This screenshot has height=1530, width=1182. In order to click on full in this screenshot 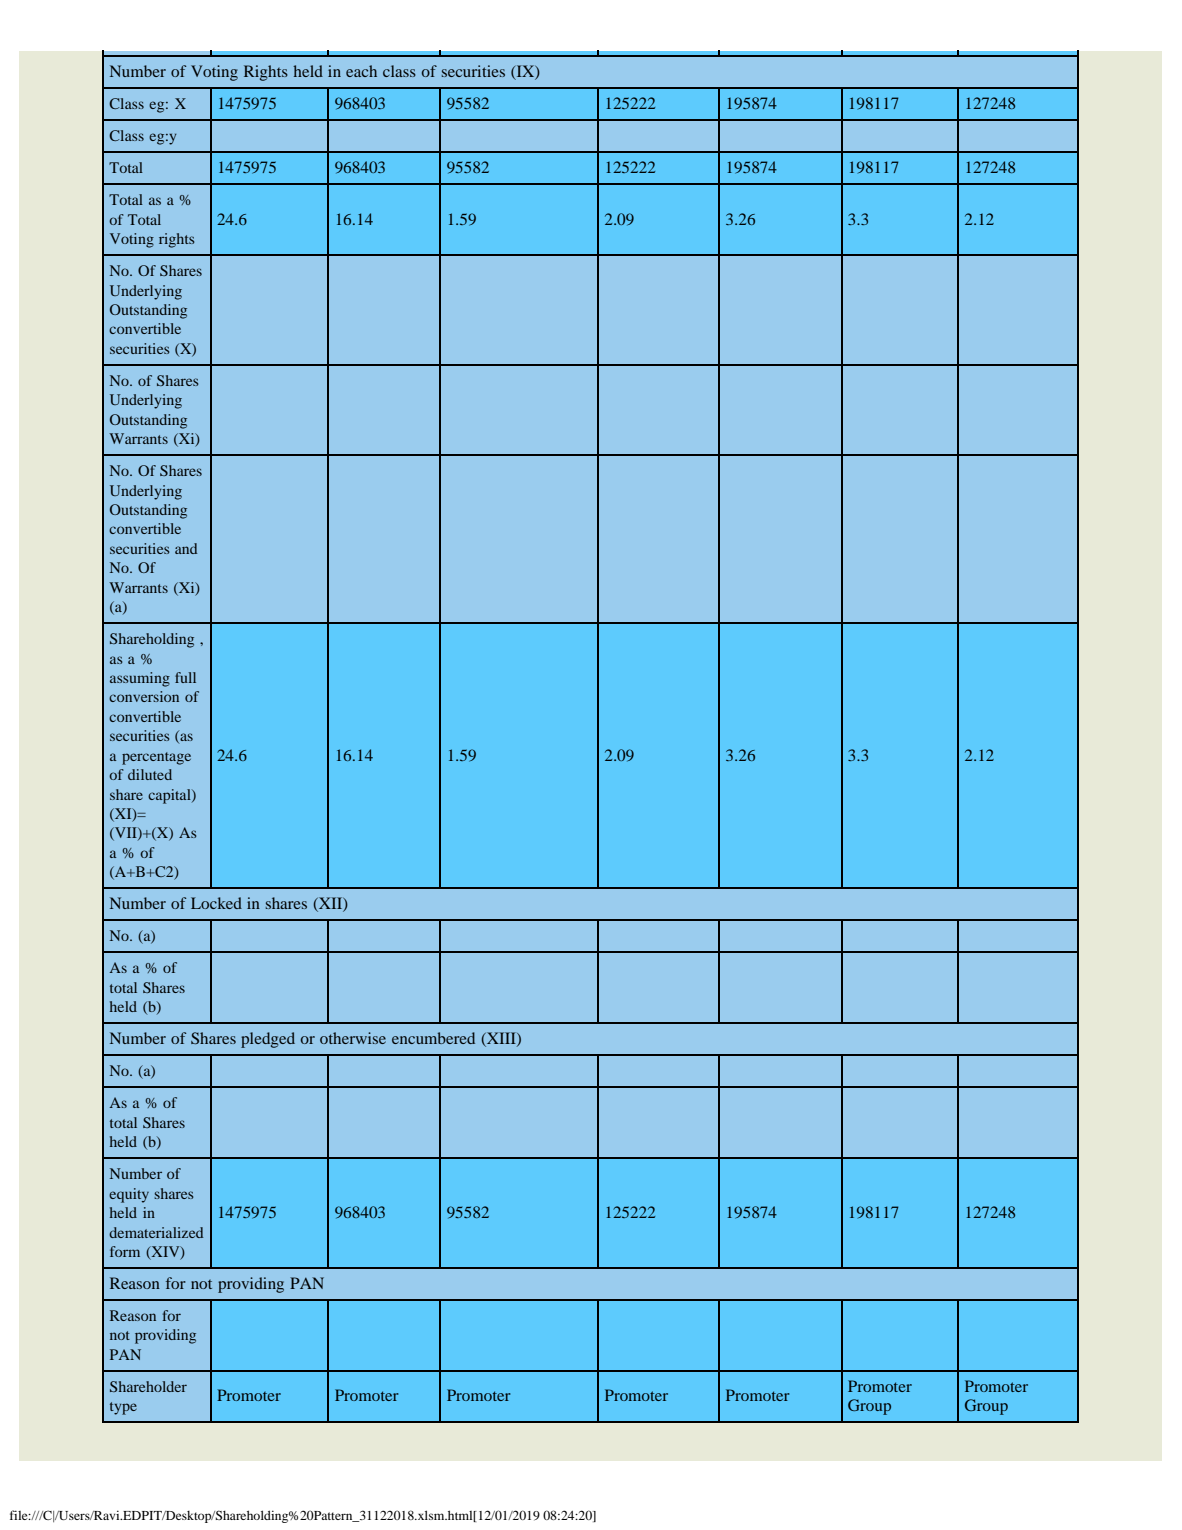, I will do `click(185, 677)`.
